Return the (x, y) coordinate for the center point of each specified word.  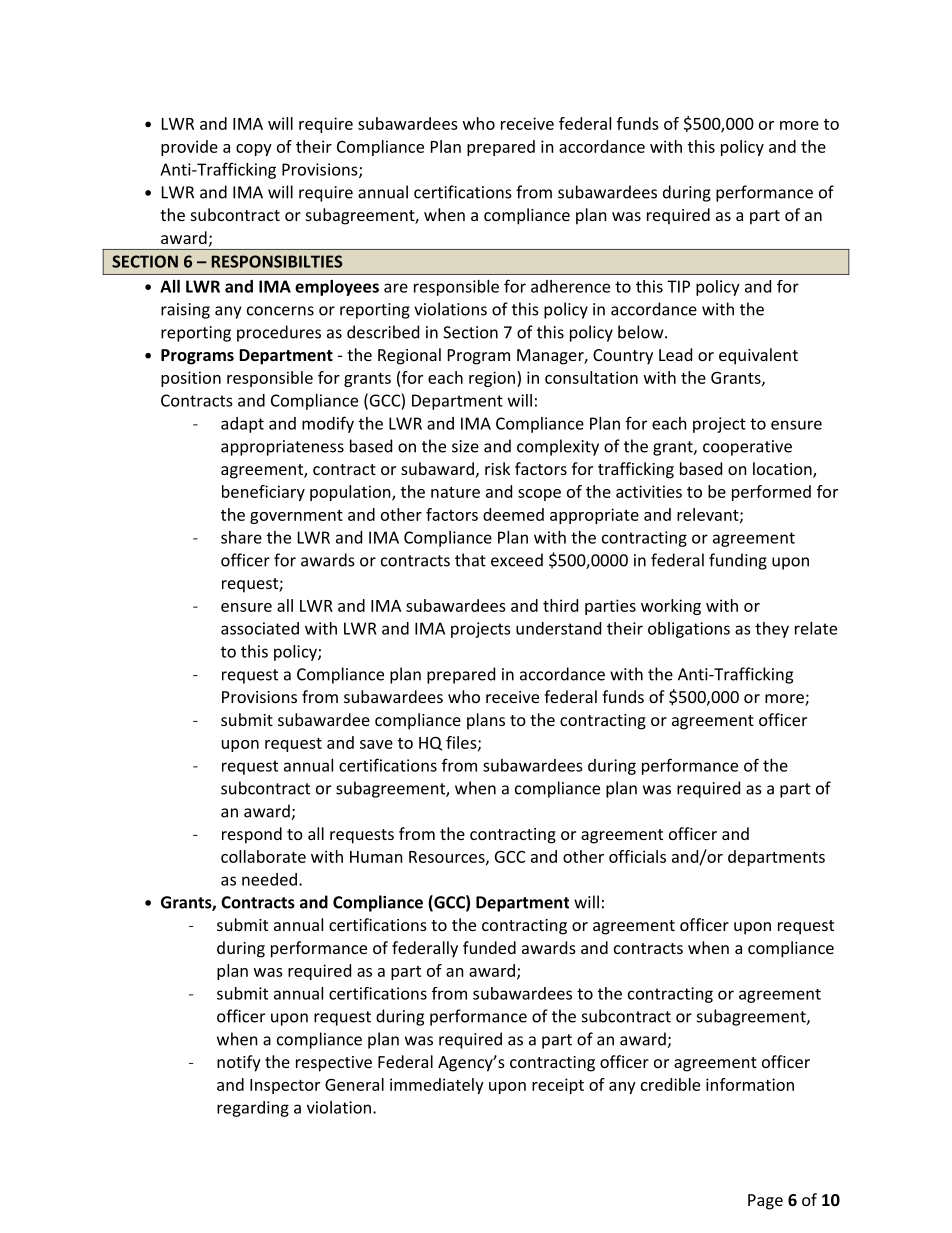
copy (254, 150)
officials (637, 856)
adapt (242, 425)
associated (260, 628)
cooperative (747, 448)
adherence (570, 286)
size (465, 446)
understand (558, 628)
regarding (253, 1109)
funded (489, 947)
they (772, 630)
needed (269, 879)
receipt (558, 1086)
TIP (678, 286)
